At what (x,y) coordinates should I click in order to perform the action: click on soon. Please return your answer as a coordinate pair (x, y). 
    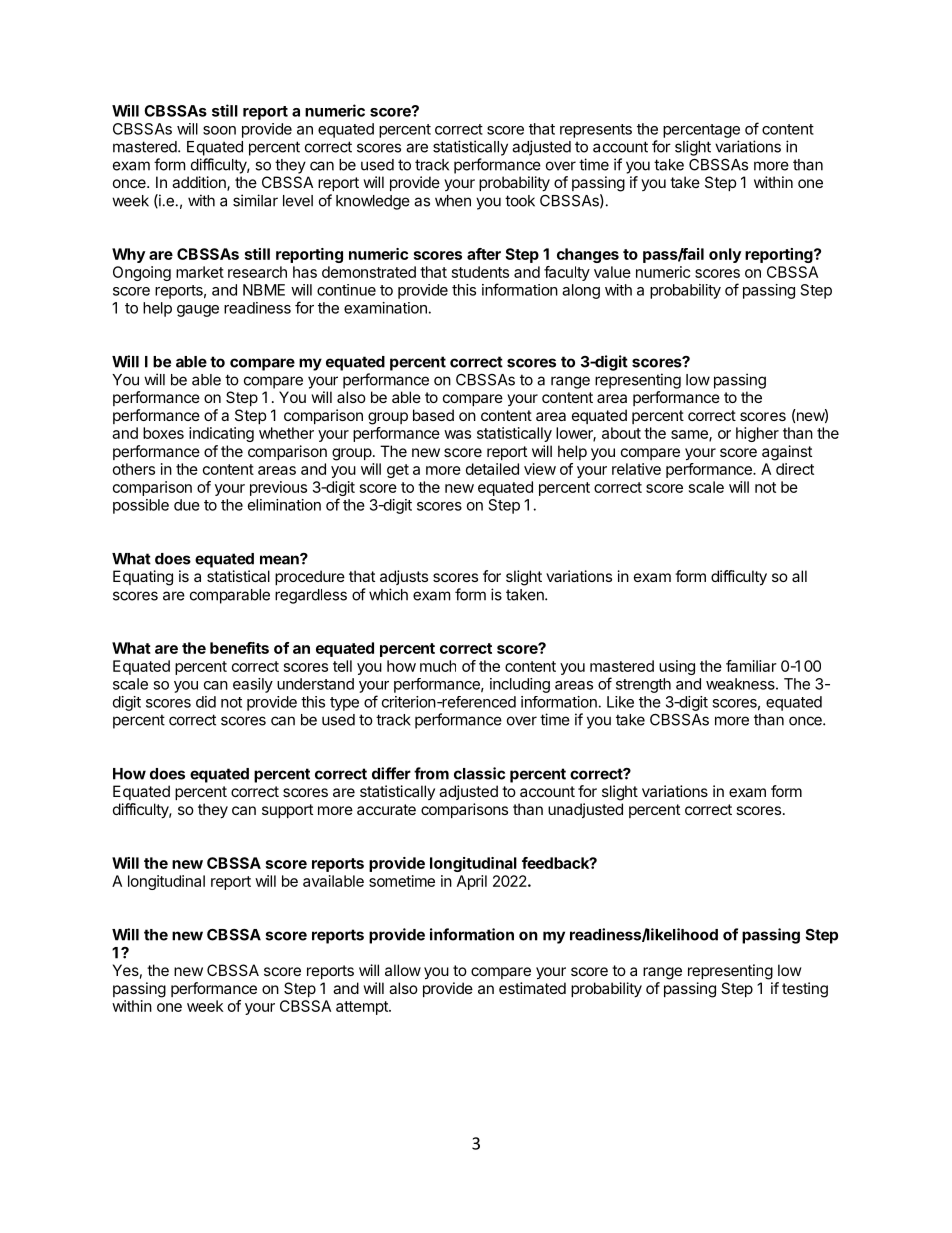
    Looking at the image, I should click on (219, 130).
